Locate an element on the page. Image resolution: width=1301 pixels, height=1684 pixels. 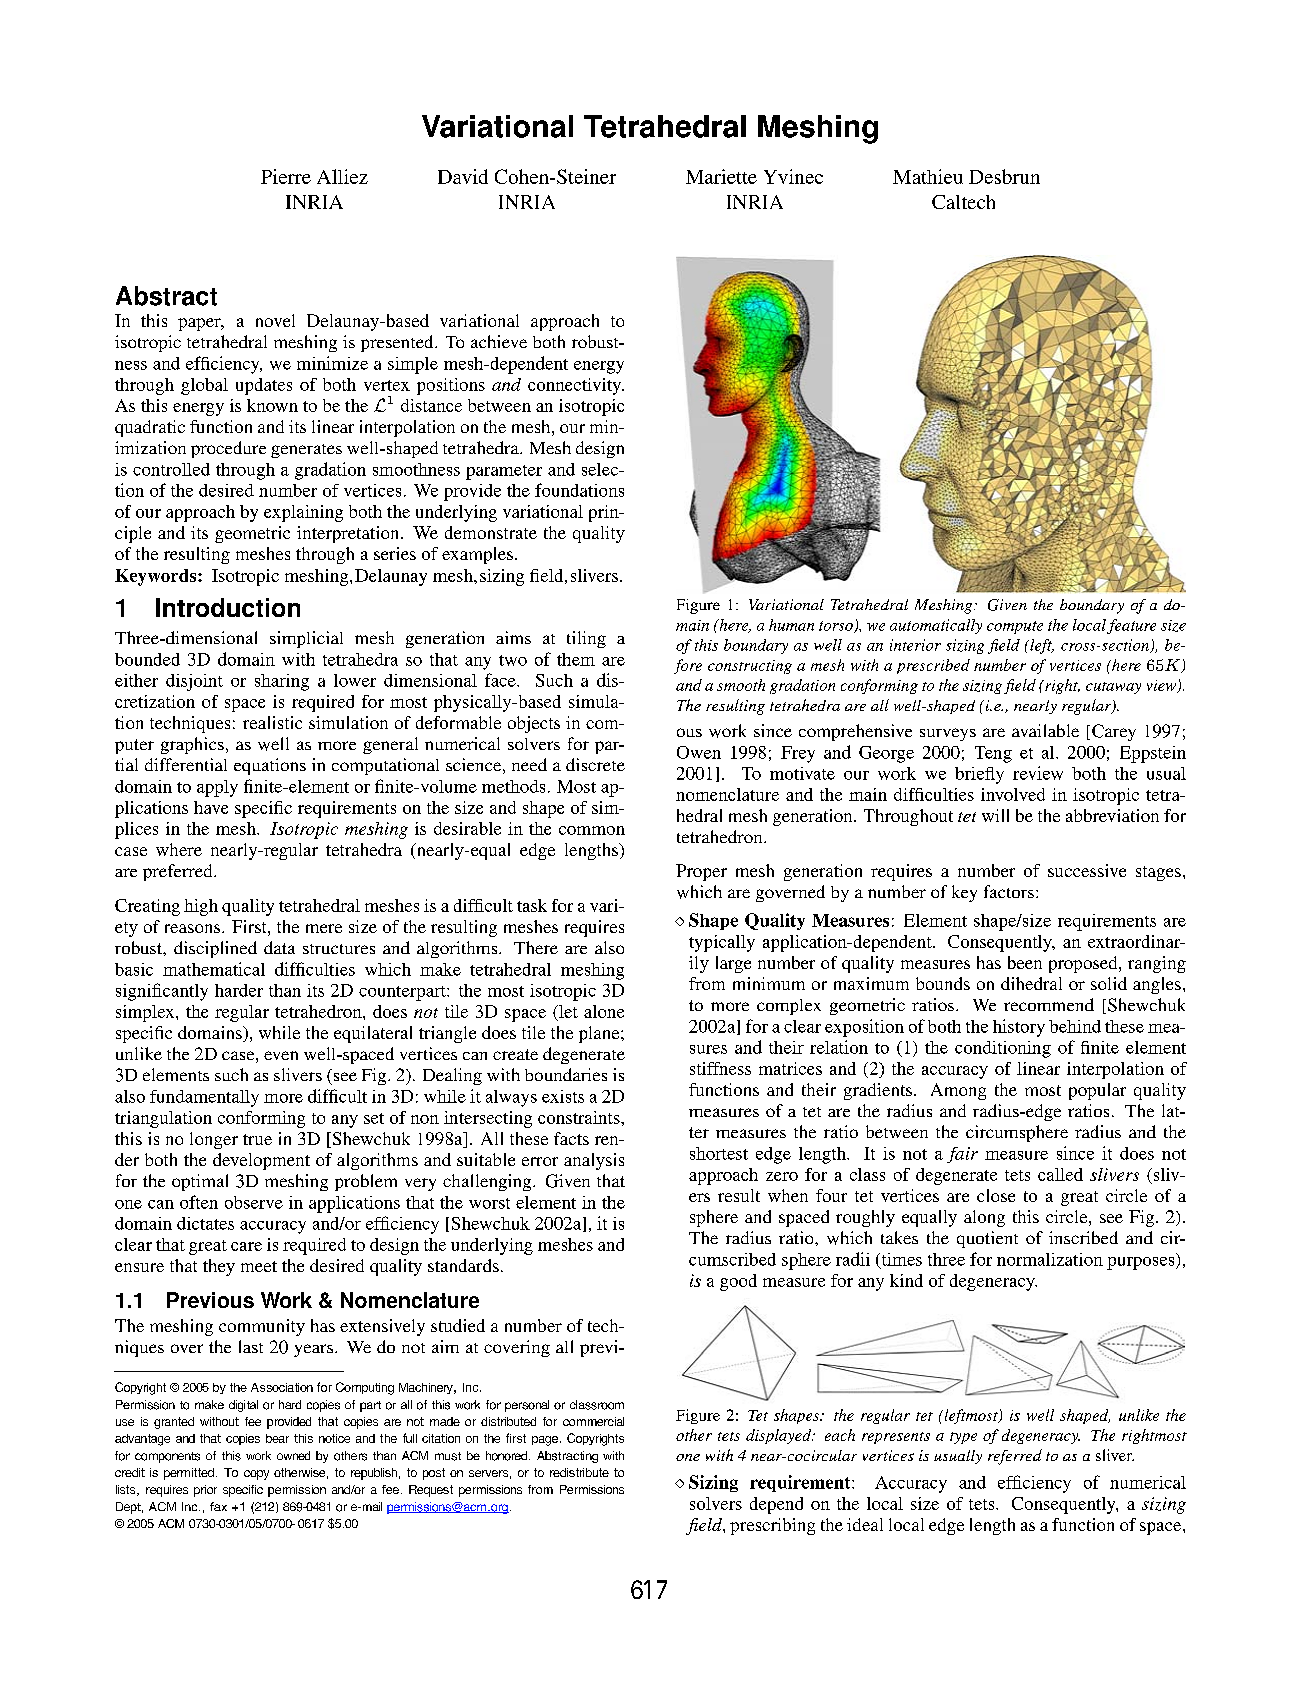
simplicial is located at coordinates (306, 639).
